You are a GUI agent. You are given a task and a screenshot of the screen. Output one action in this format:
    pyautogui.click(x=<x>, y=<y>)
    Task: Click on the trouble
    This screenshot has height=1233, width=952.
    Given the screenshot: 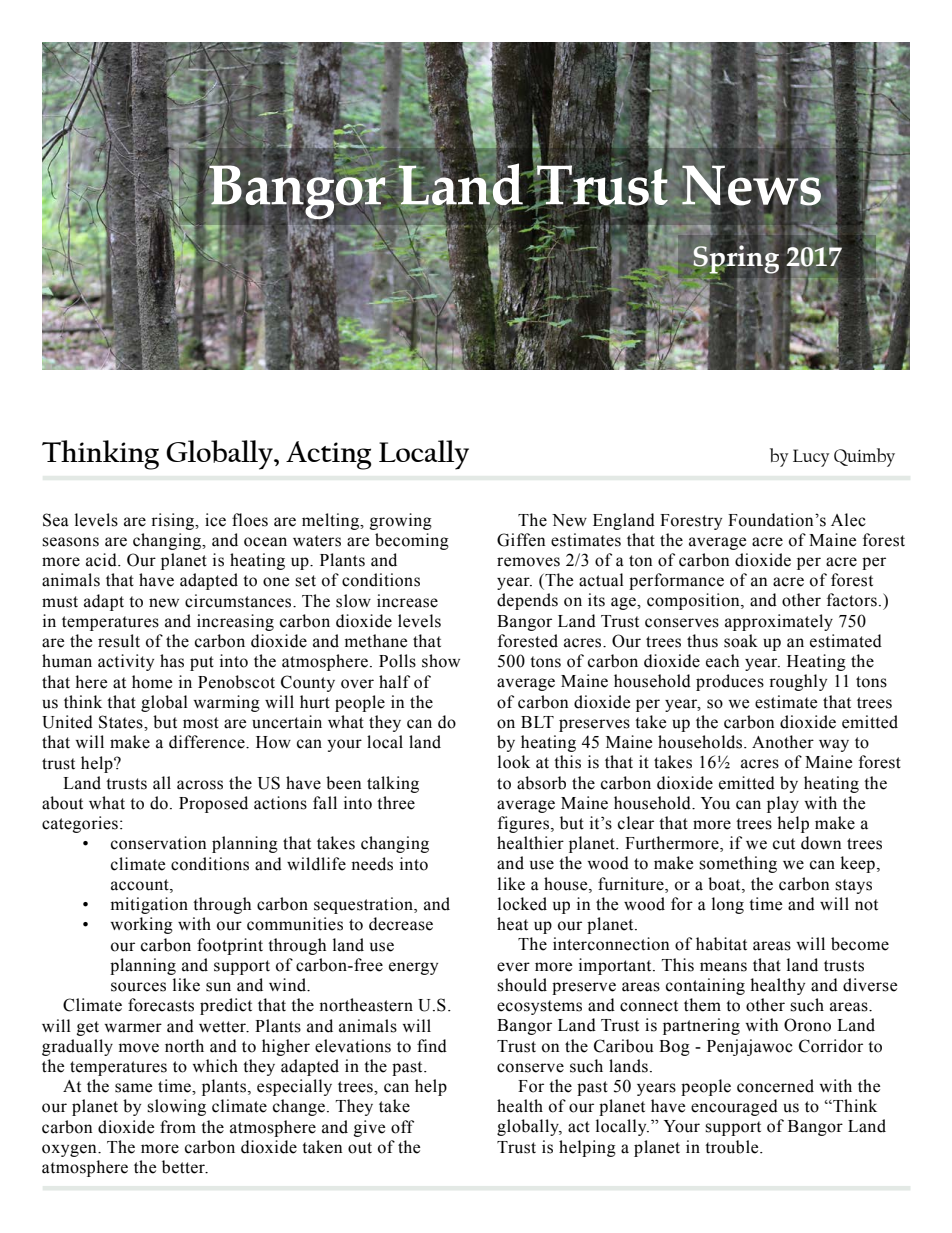 What is the action you would take?
    pyautogui.click(x=733, y=1147)
